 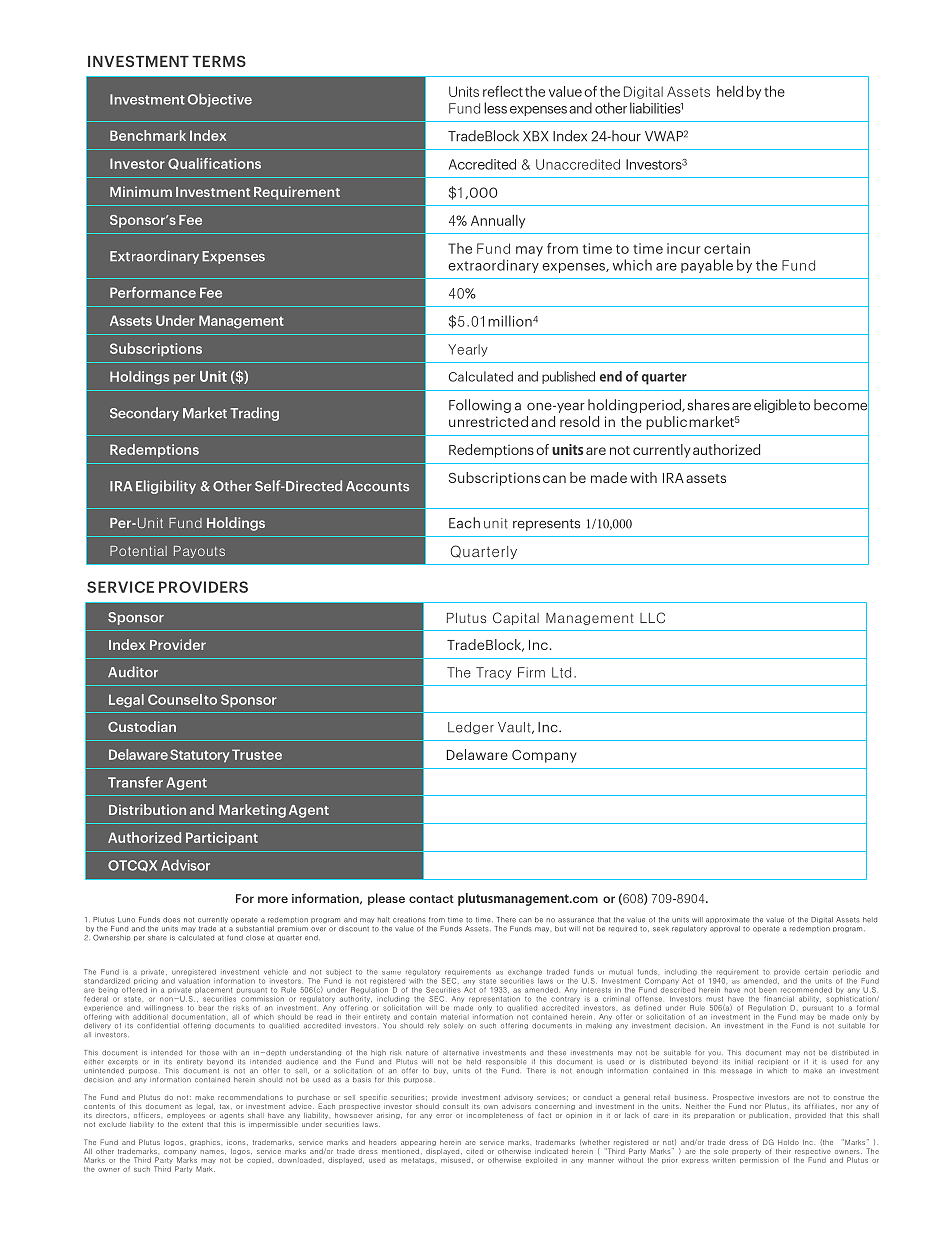 I want to click on incur, so click(x=683, y=248).
